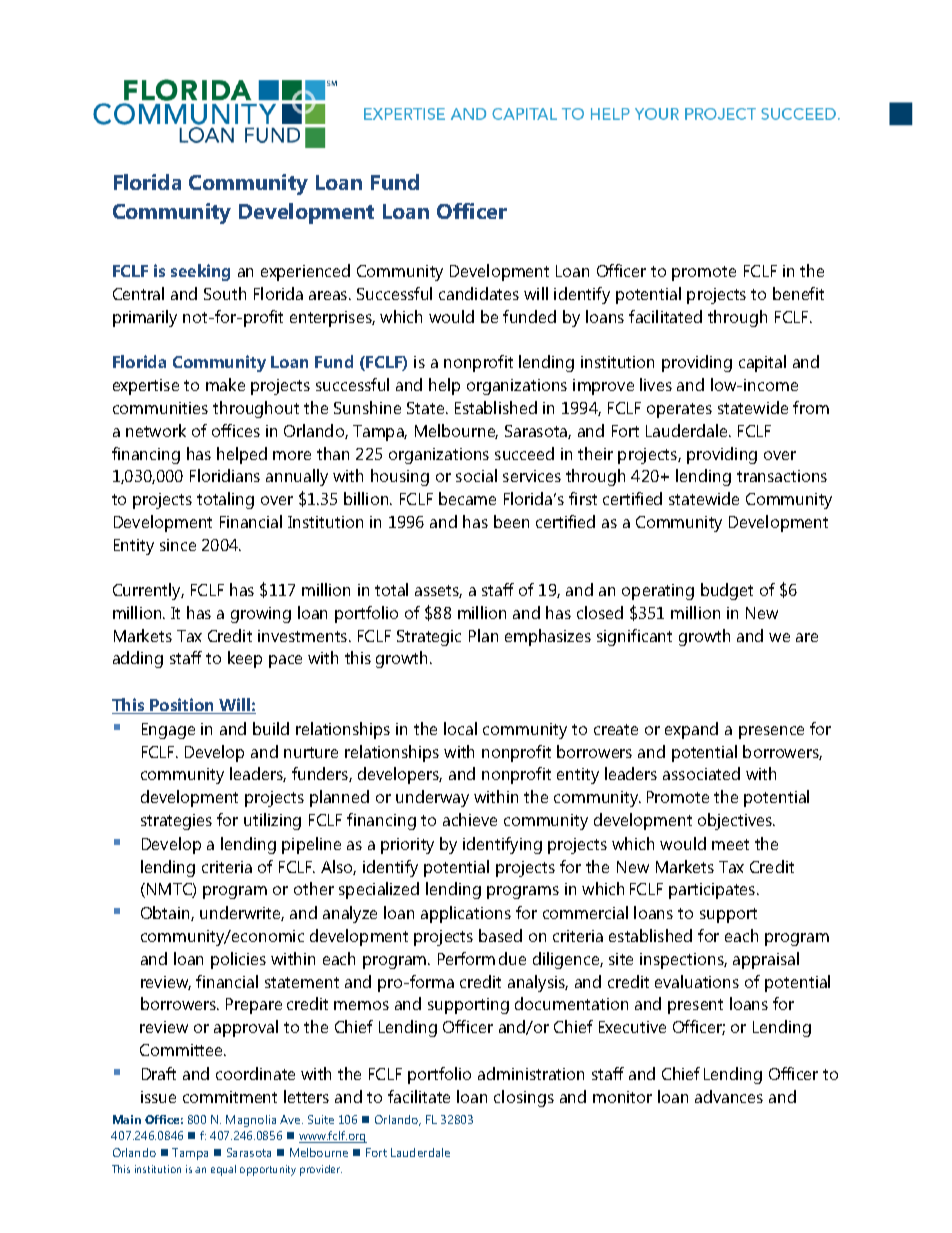 This document has height=1233, width=952. I want to click on closings, so click(524, 1098).
